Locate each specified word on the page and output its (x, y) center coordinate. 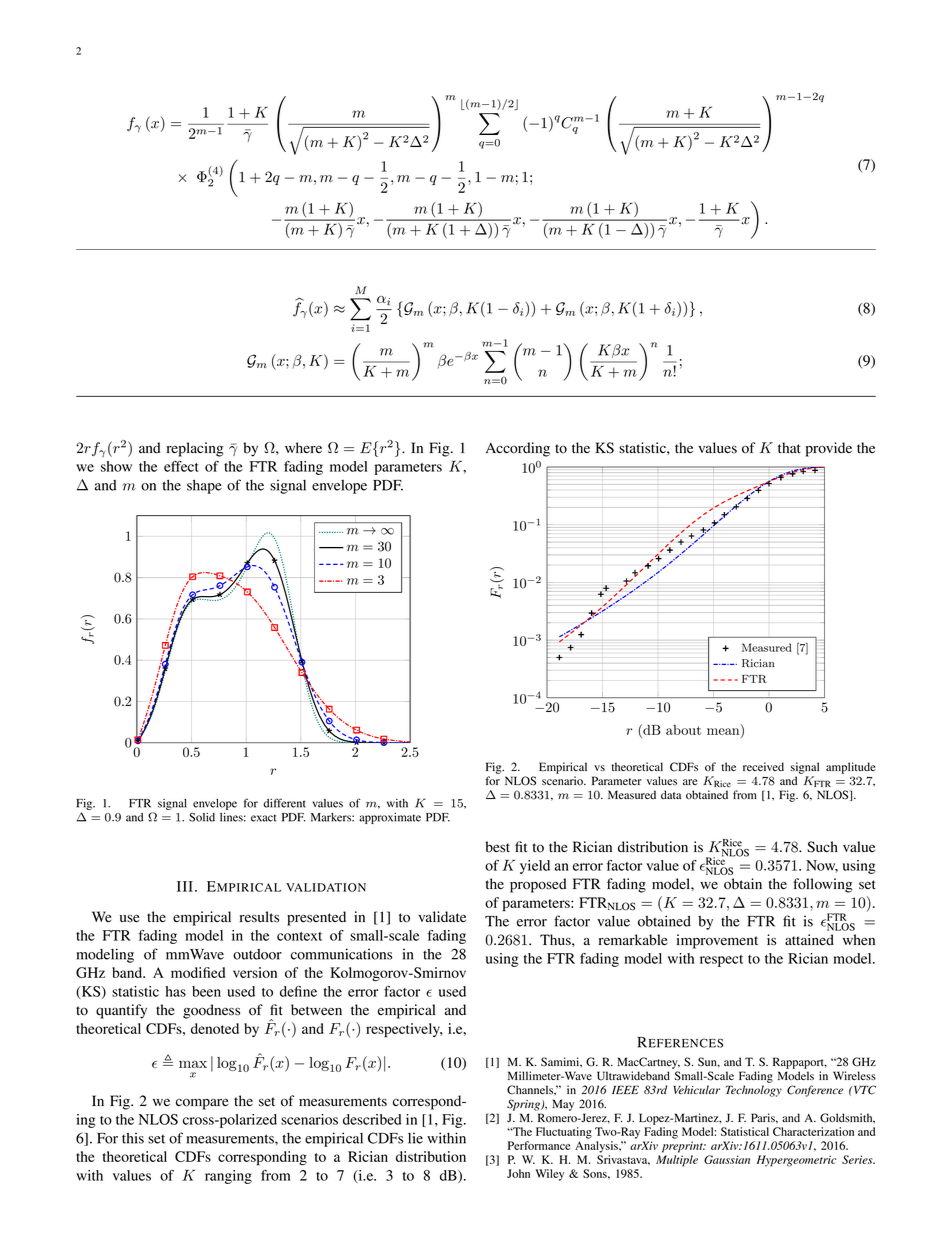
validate (442, 917)
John (518, 1173)
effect (181, 466)
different (284, 803)
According (518, 449)
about (683, 730)
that (789, 447)
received (763, 767)
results (259, 917)
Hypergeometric (797, 1161)
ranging (228, 1177)
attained (809, 940)
